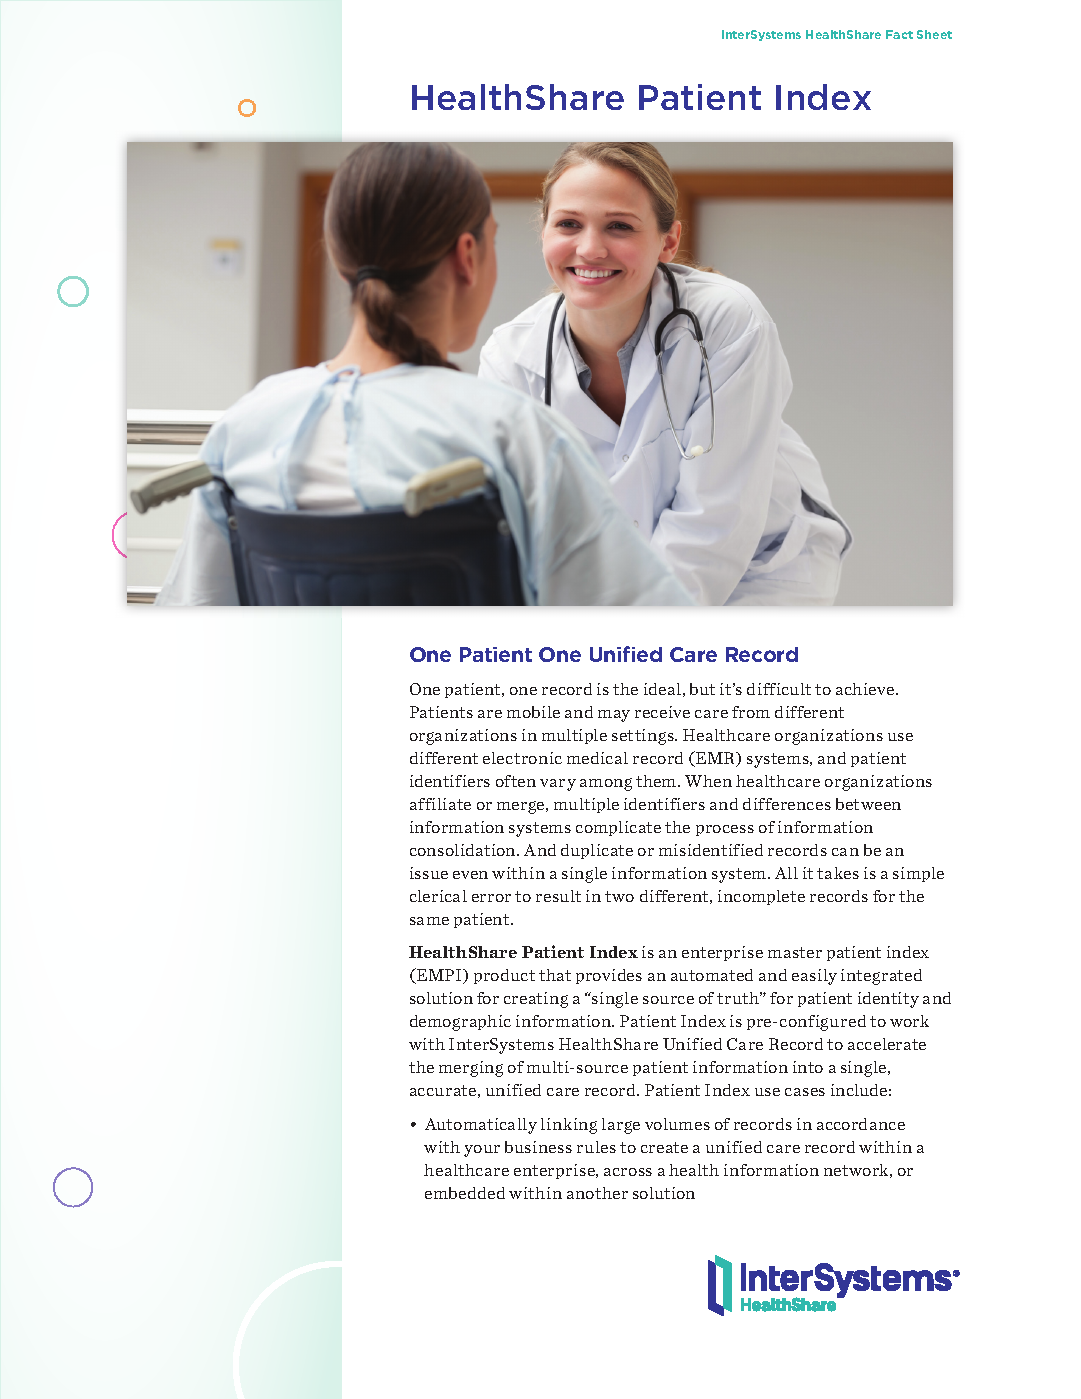  Describe the element at coordinates (779, 689) in the image. I see `difficult` at that location.
